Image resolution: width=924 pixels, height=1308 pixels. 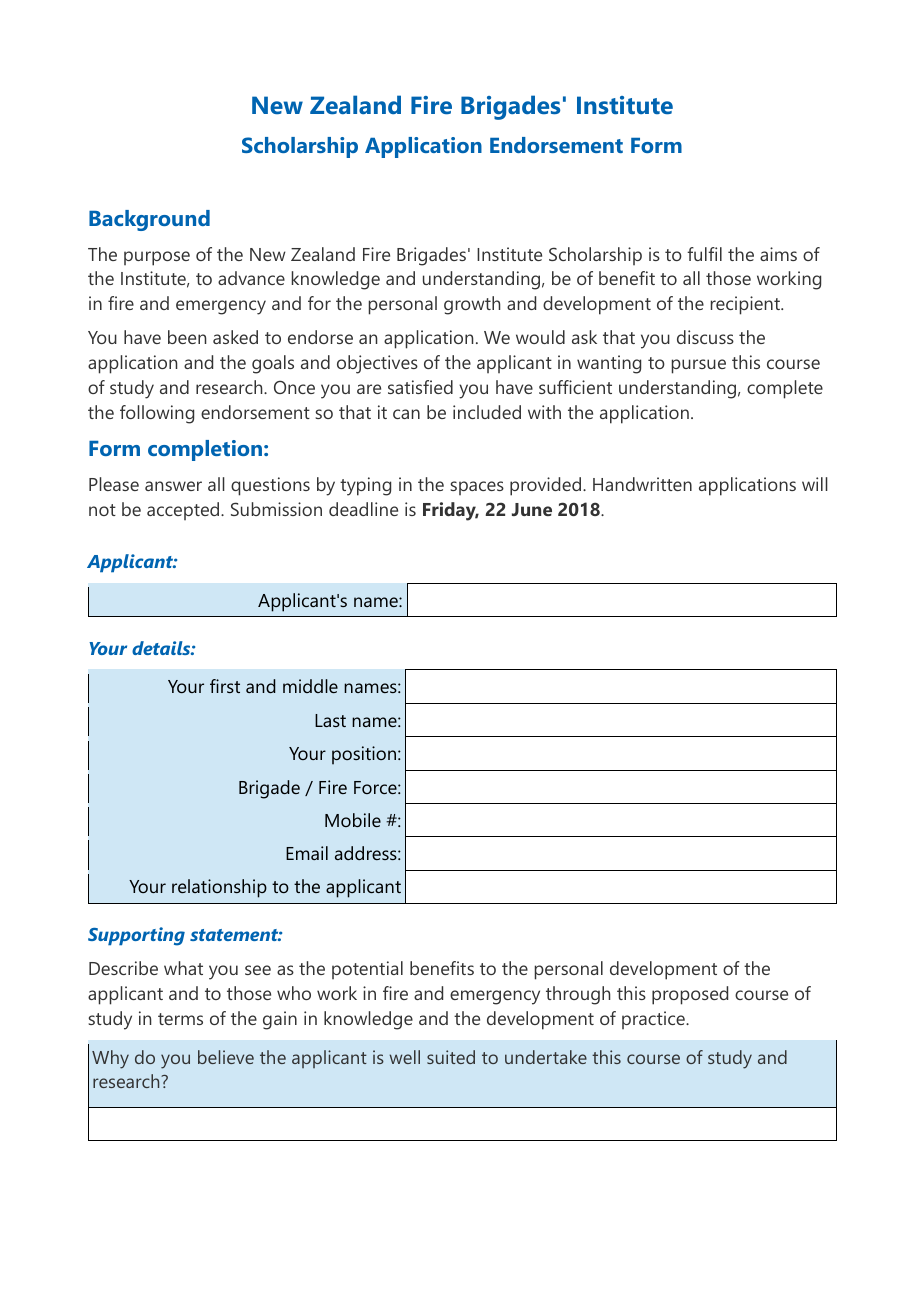 I want to click on growth, so click(x=472, y=305).
